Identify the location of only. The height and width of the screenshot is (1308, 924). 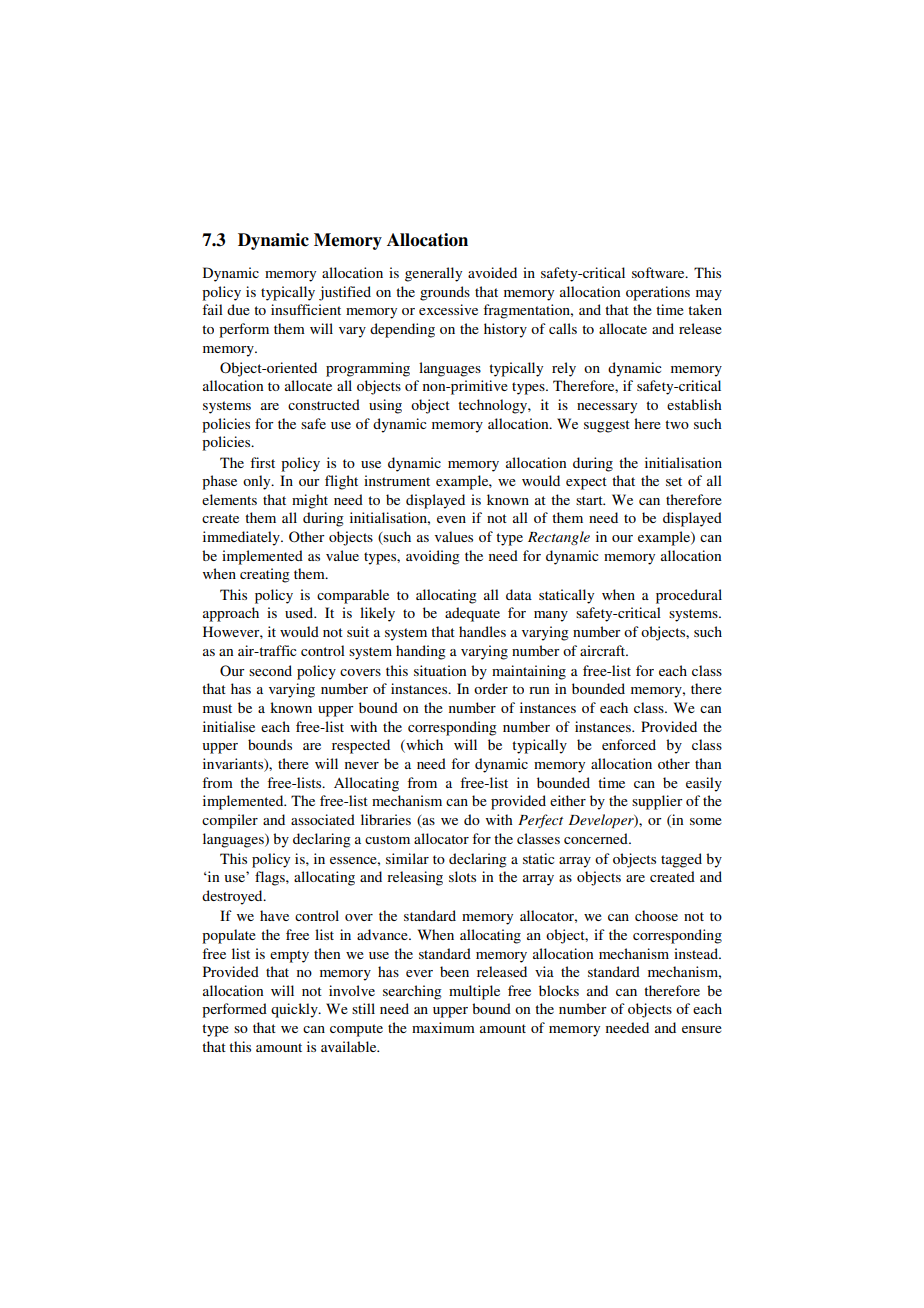
(258, 482).
